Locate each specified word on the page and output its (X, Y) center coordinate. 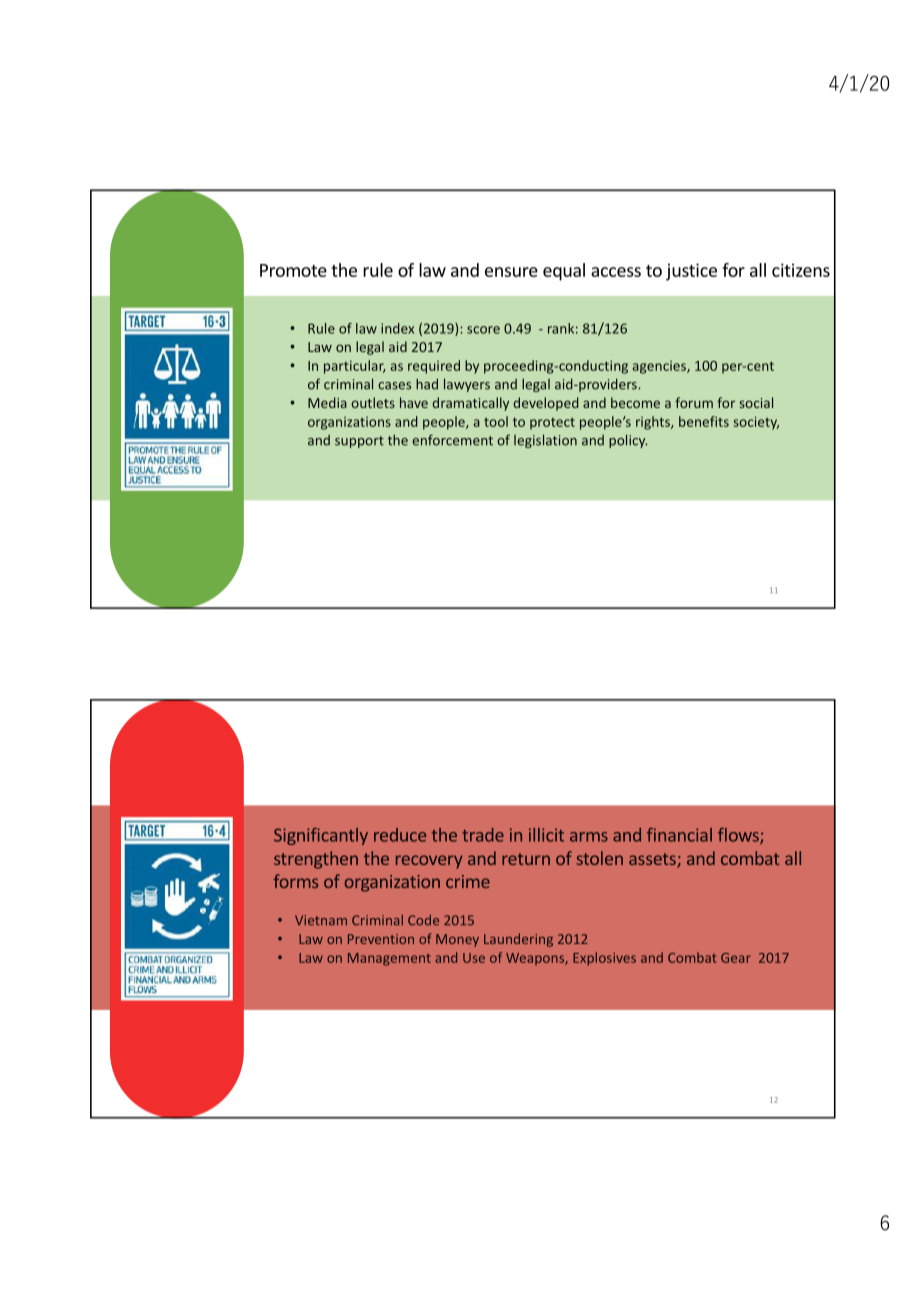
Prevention (381, 939)
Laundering (518, 940)
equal (564, 272)
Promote (293, 270)
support (359, 442)
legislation (545, 441)
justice (691, 272)
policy (628, 441)
